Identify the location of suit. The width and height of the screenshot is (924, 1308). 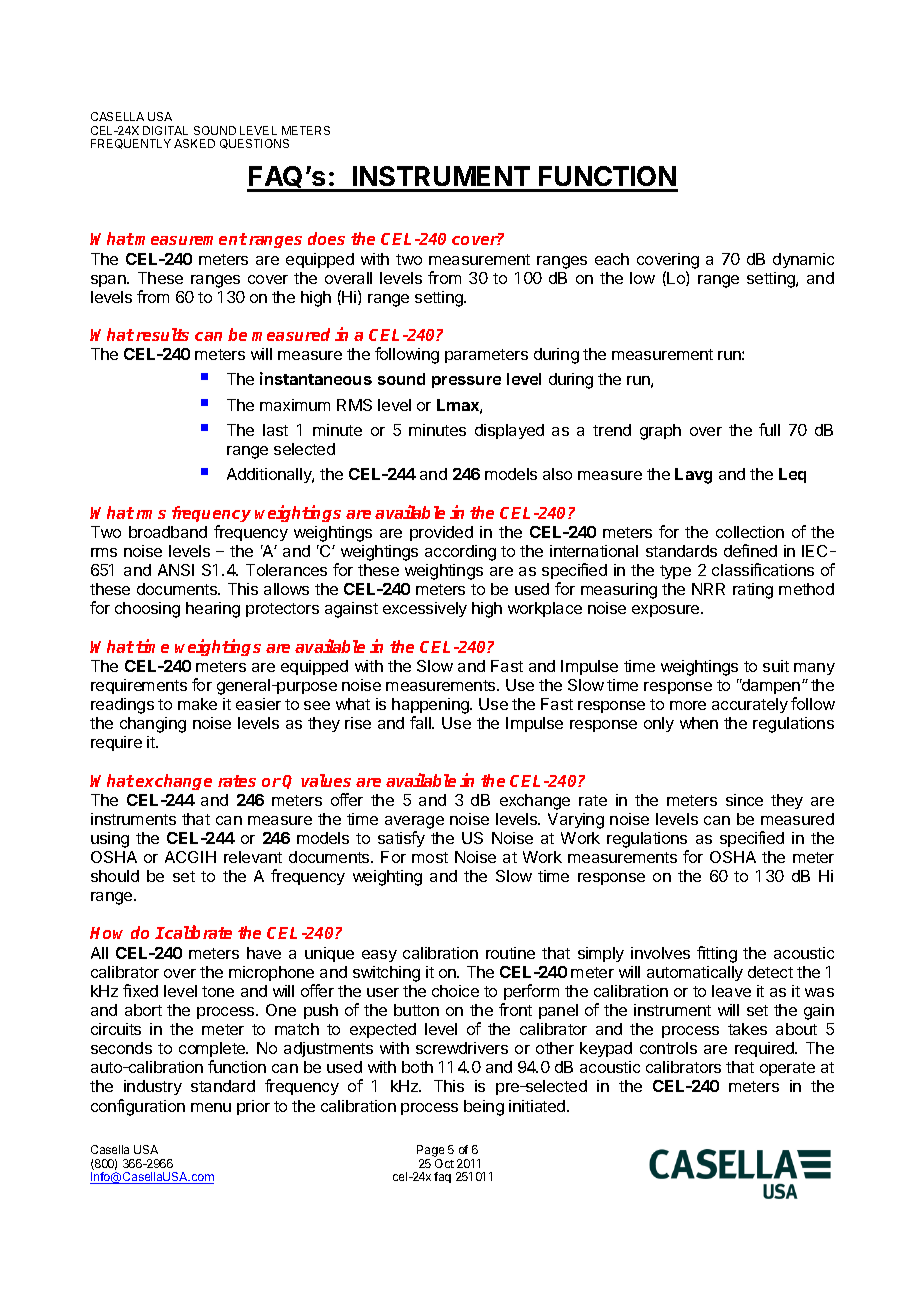
(776, 666).
